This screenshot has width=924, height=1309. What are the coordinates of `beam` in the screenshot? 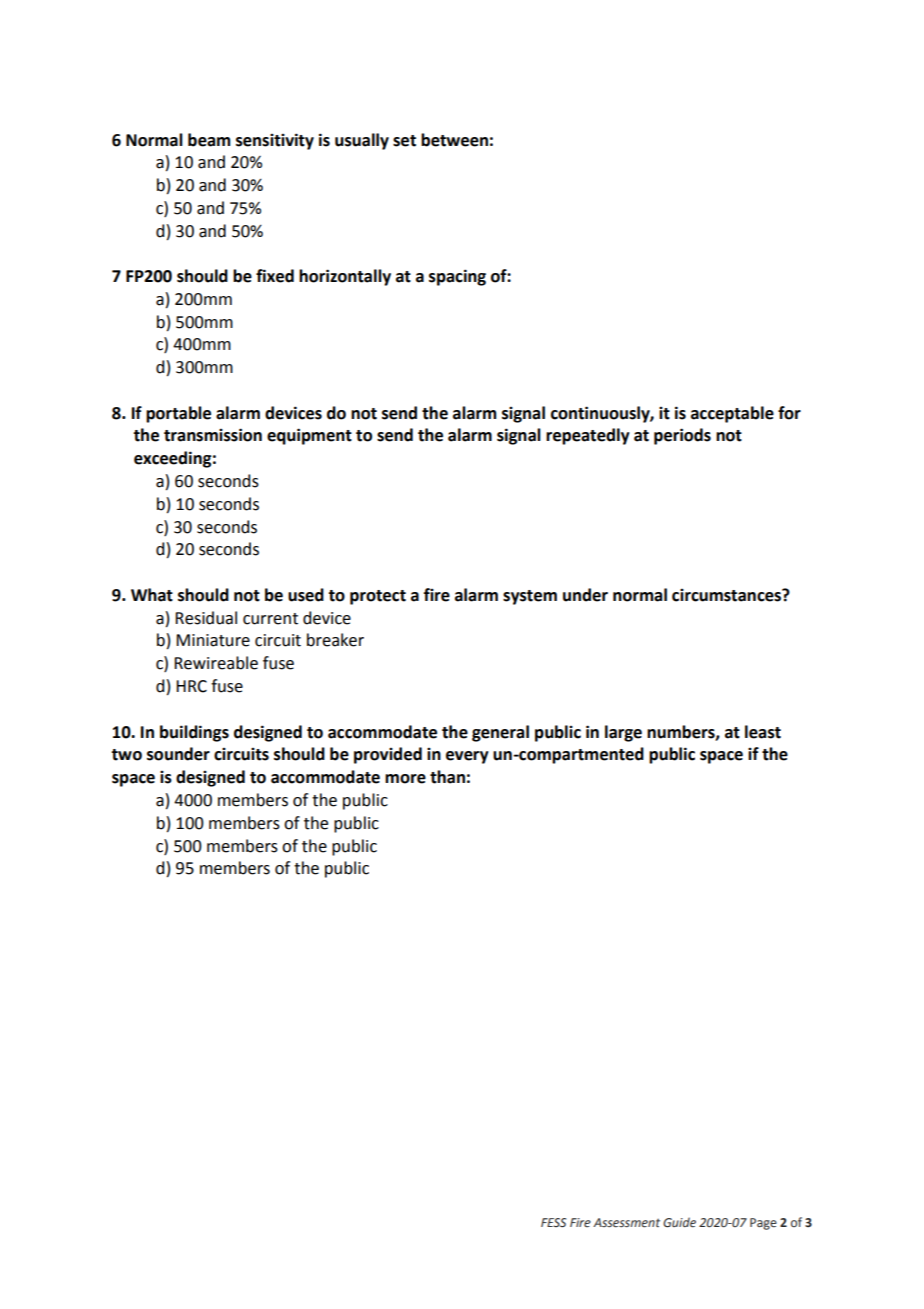 It's located at (209, 140).
